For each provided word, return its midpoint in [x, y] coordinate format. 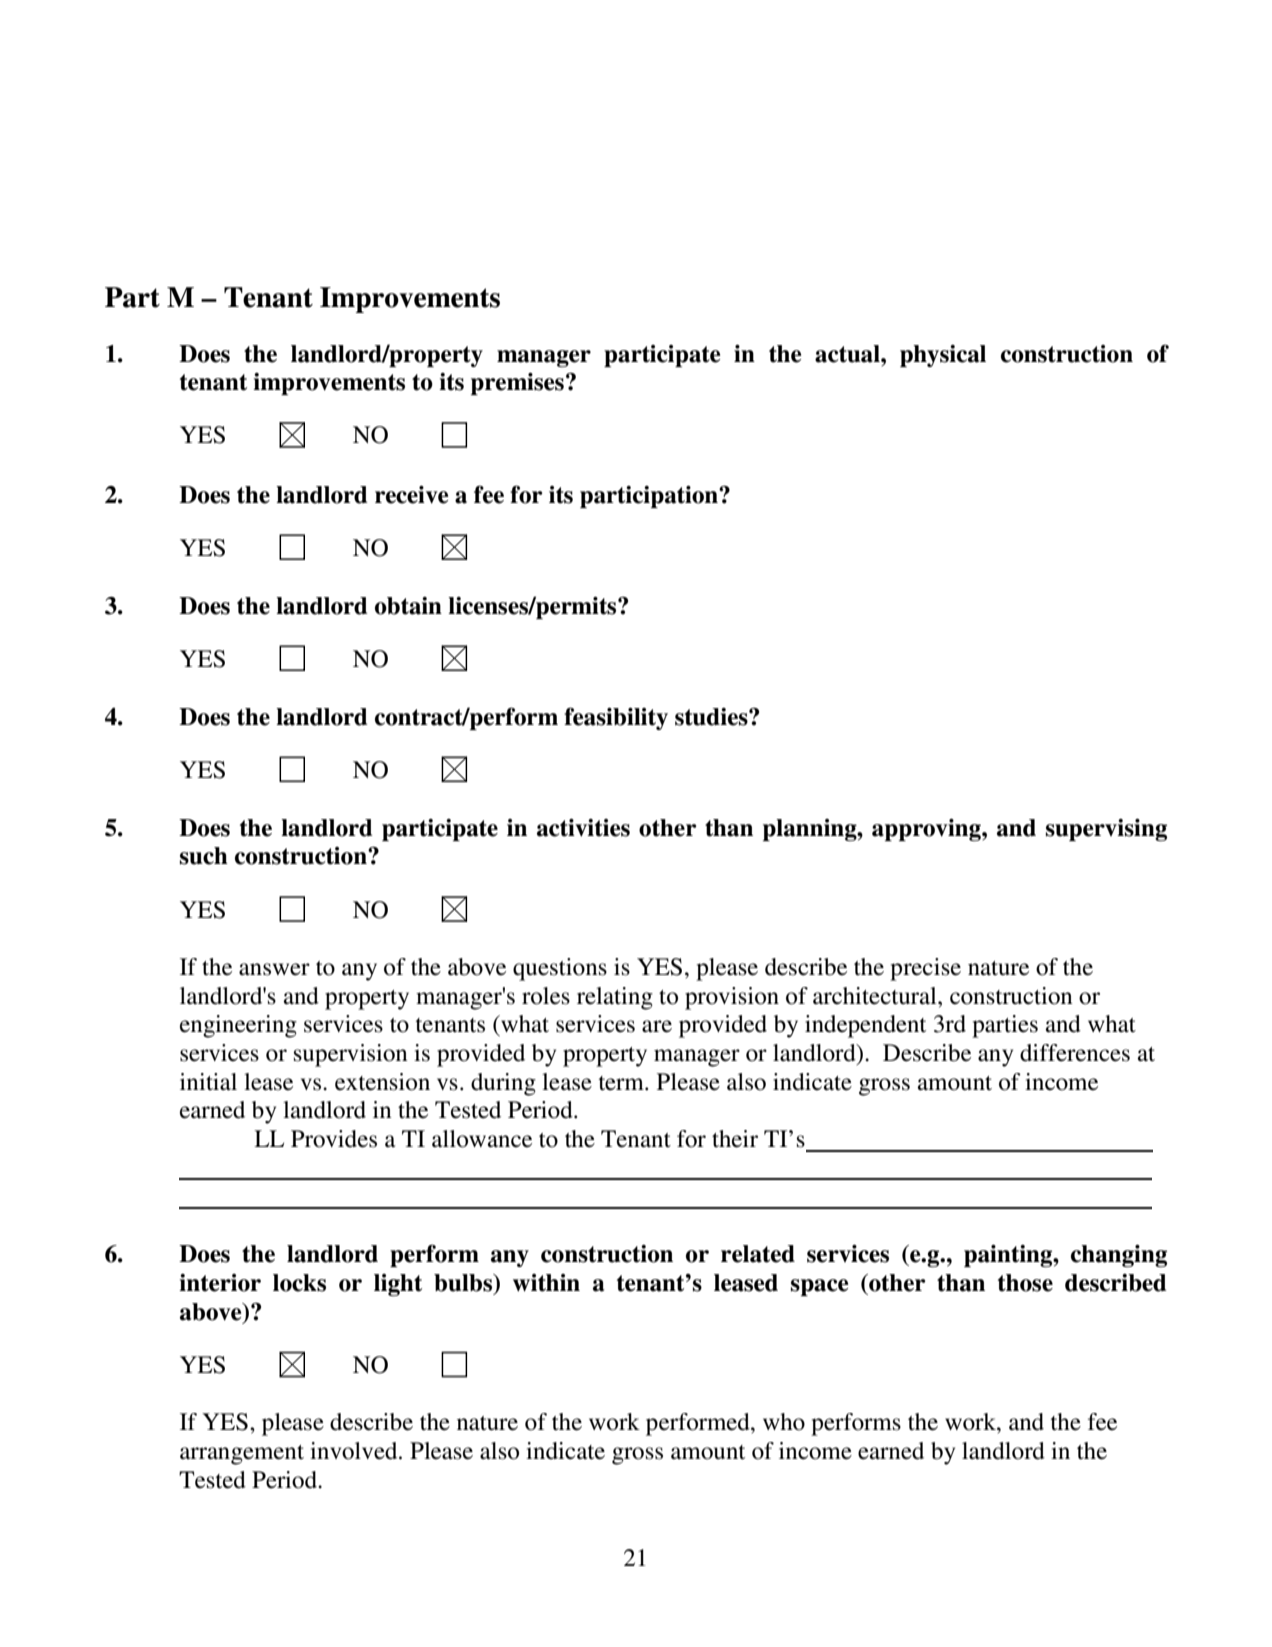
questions [560, 969]
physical [943, 356]
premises [517, 384]
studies [712, 717]
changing [1119, 1256]
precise [925, 969]
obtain [408, 606]
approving [927, 830]
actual [848, 354]
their [735, 1139]
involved [355, 1451]
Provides [334, 1139]
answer [274, 969]
